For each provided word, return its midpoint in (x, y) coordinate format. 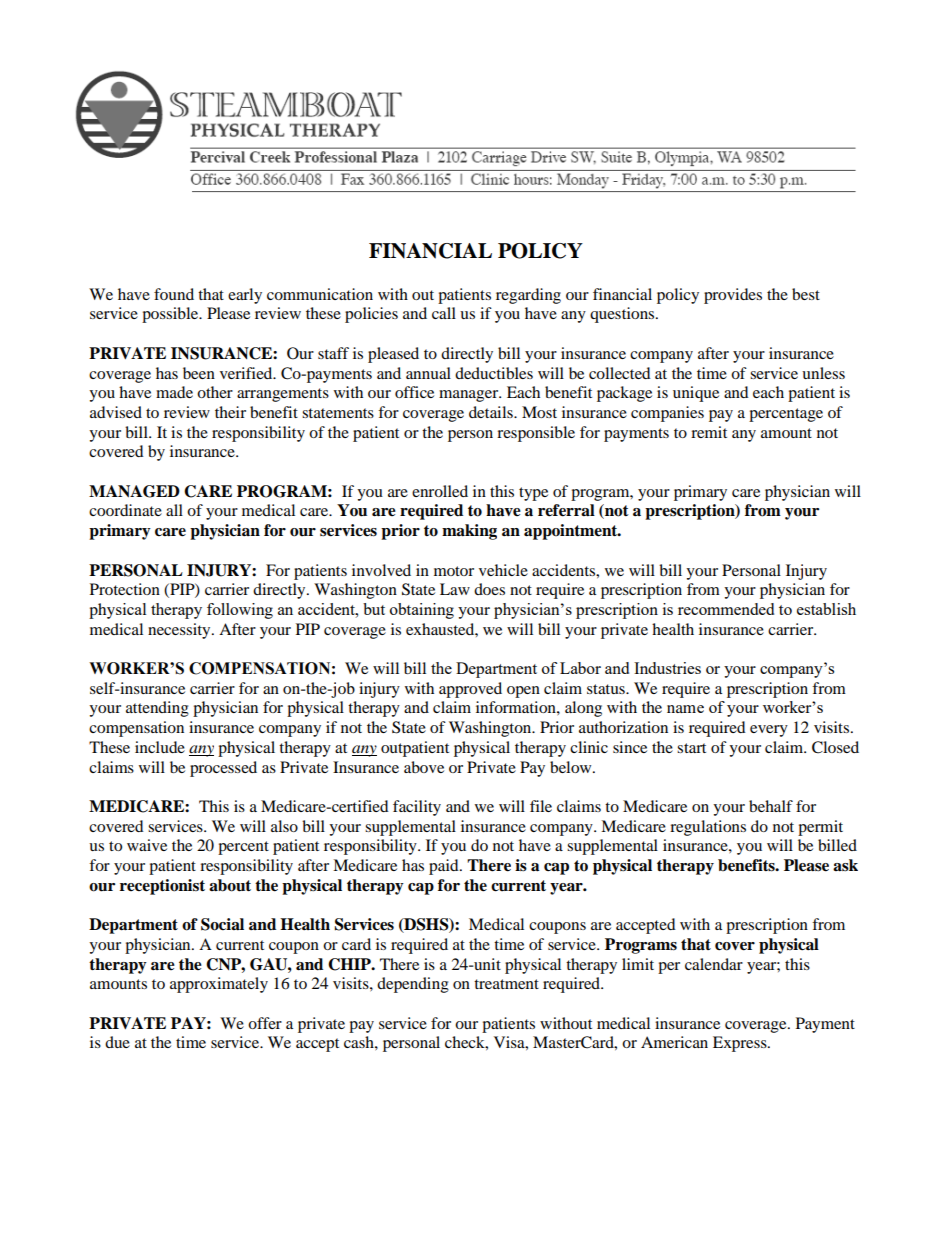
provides (733, 296)
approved (470, 690)
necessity (180, 631)
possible (171, 315)
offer (265, 1023)
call (444, 313)
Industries (667, 668)
